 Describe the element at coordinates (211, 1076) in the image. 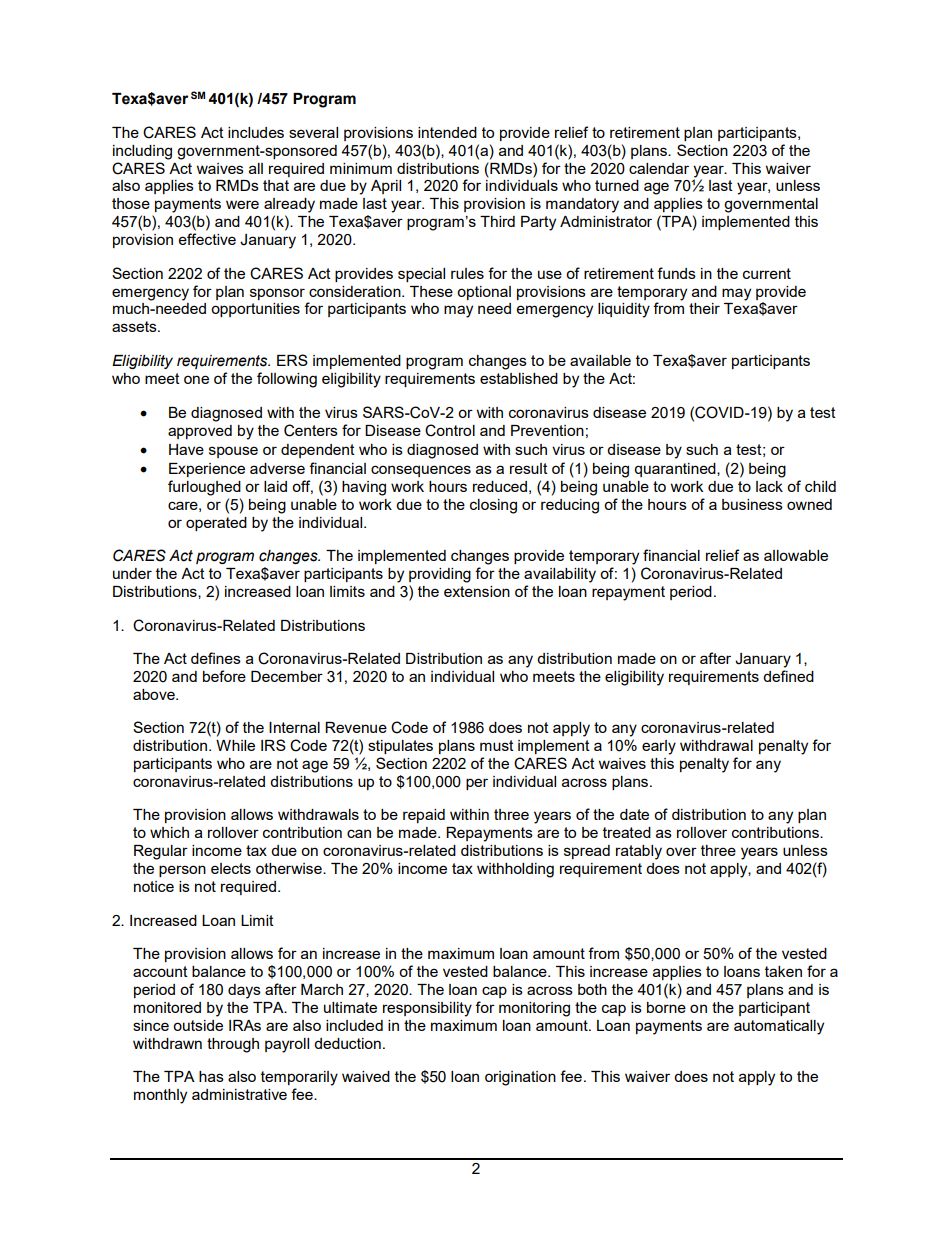

I see `has` at that location.
